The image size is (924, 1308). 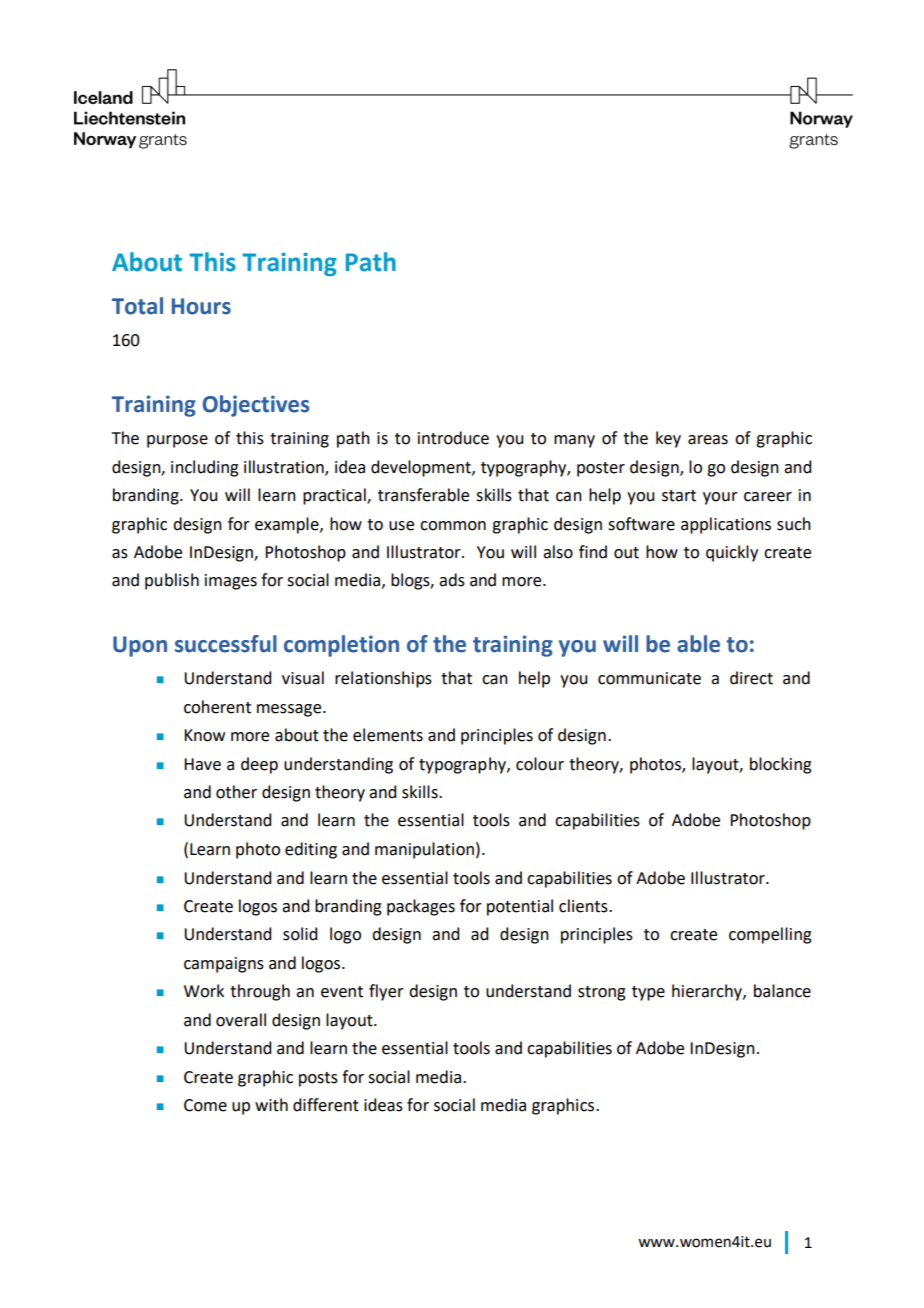 What do you see at coordinates (205, 1105) in the screenshot?
I see `Come` at bounding box center [205, 1105].
